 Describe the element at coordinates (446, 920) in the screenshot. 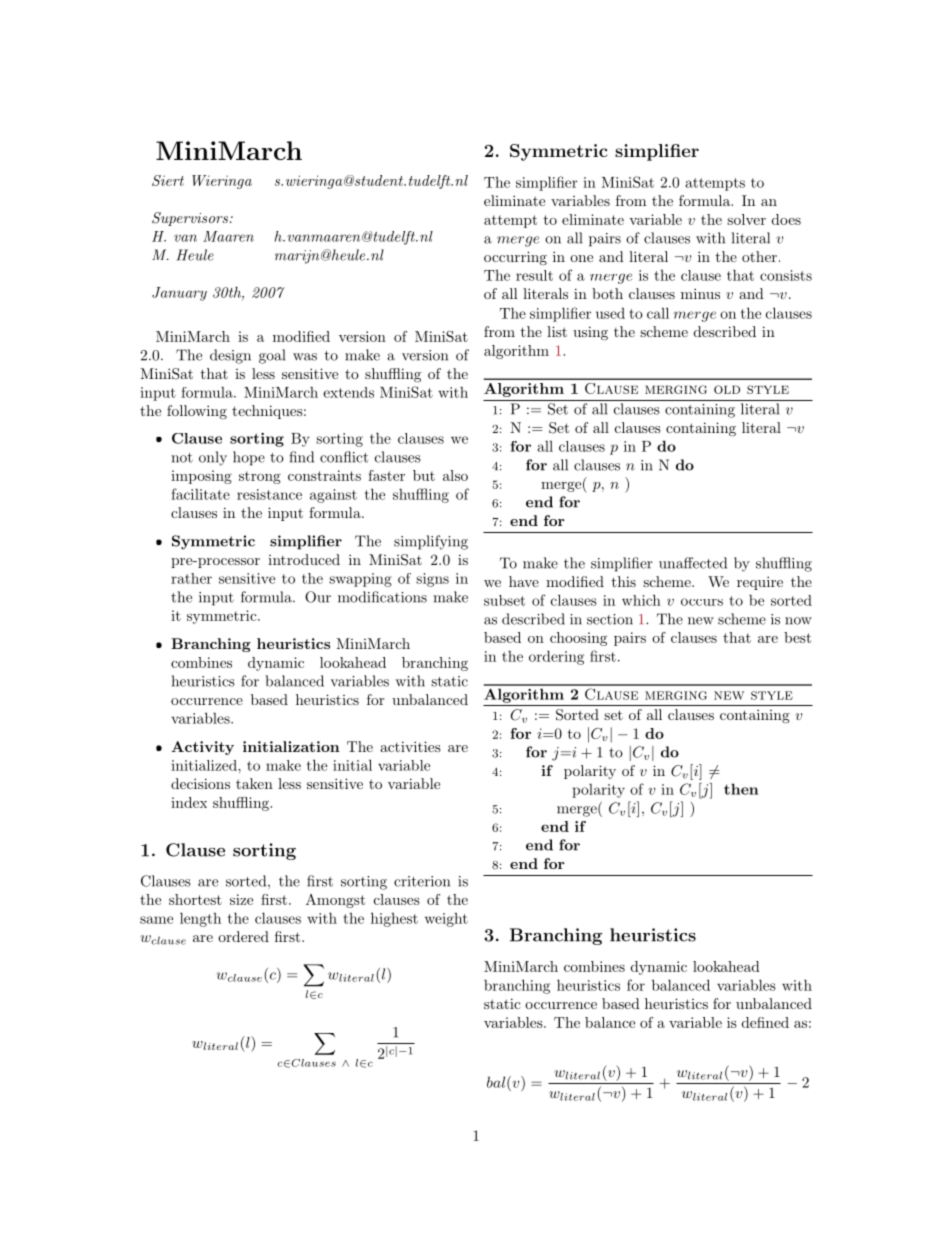

I see `weight` at that location.
